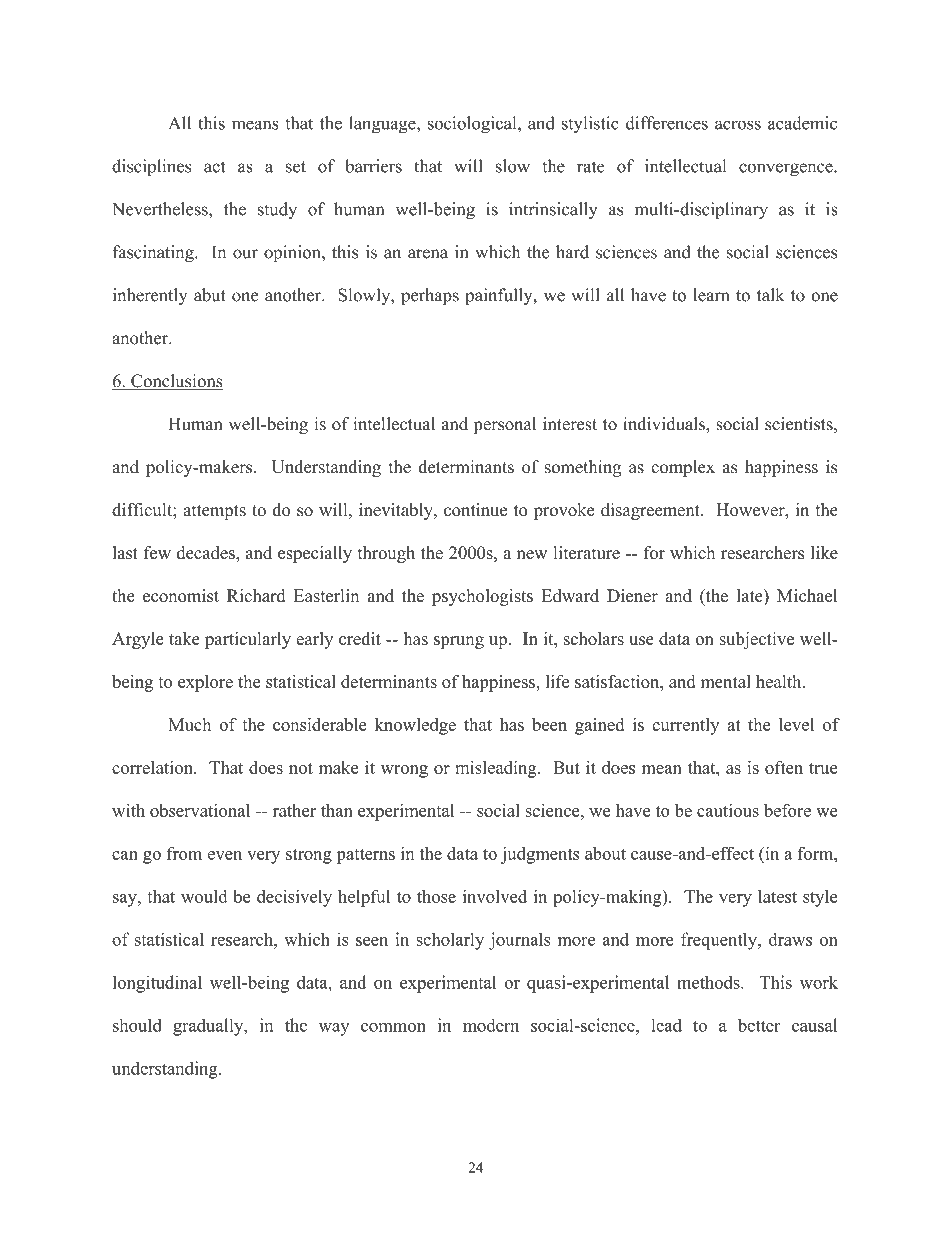  Describe the element at coordinates (482, 597) in the screenshot. I see `psychologists` at that location.
